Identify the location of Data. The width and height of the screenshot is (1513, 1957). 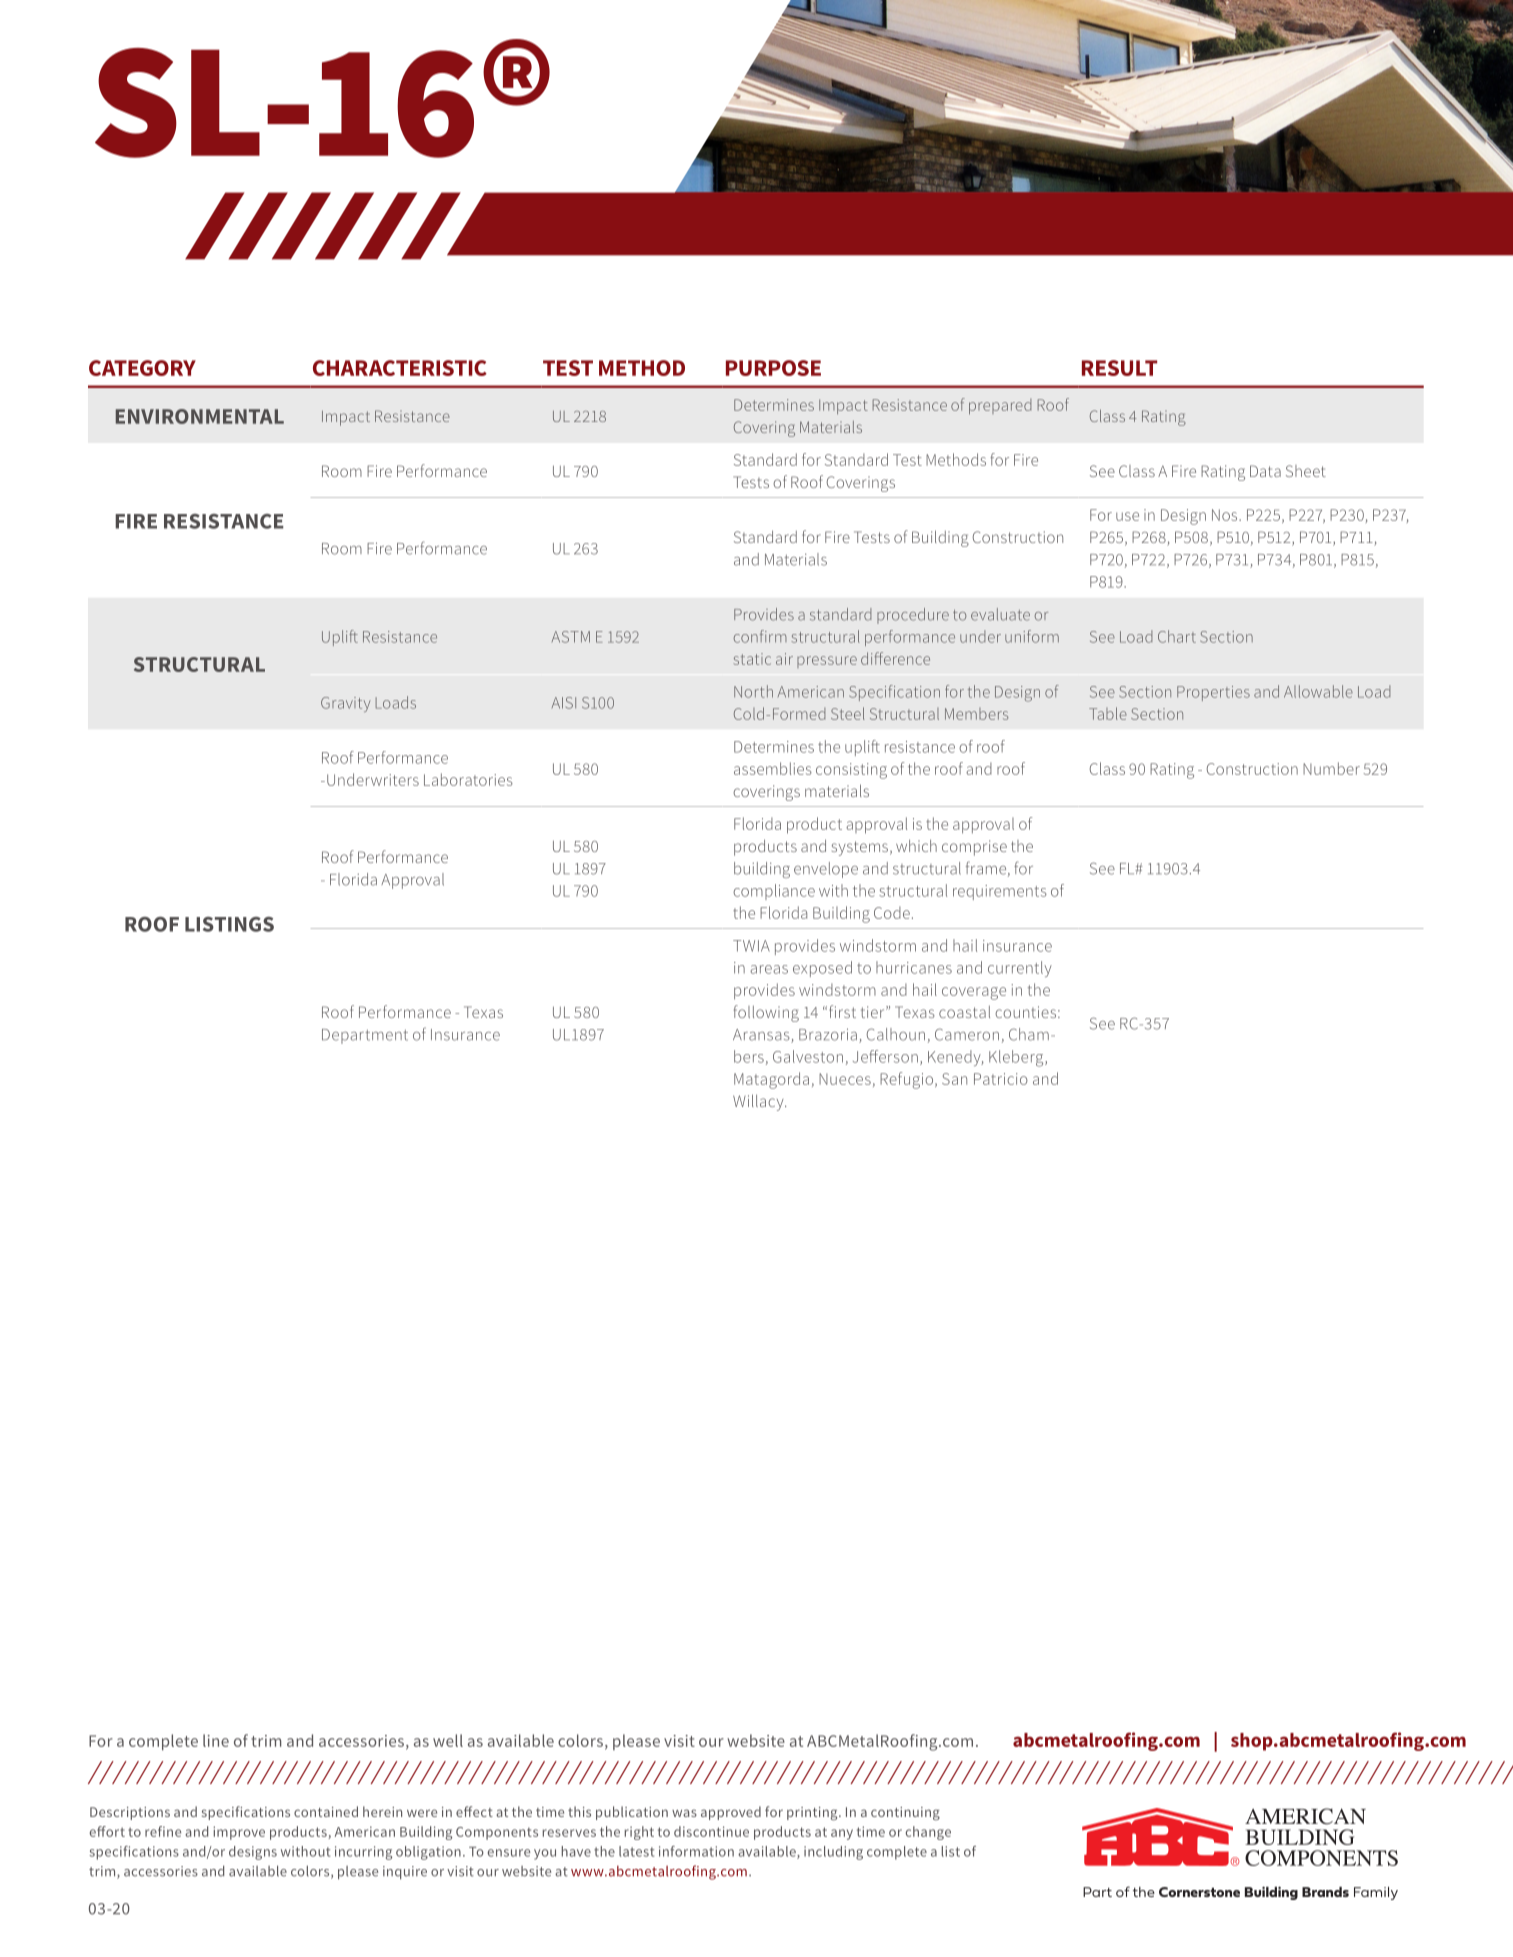
(1265, 471).
